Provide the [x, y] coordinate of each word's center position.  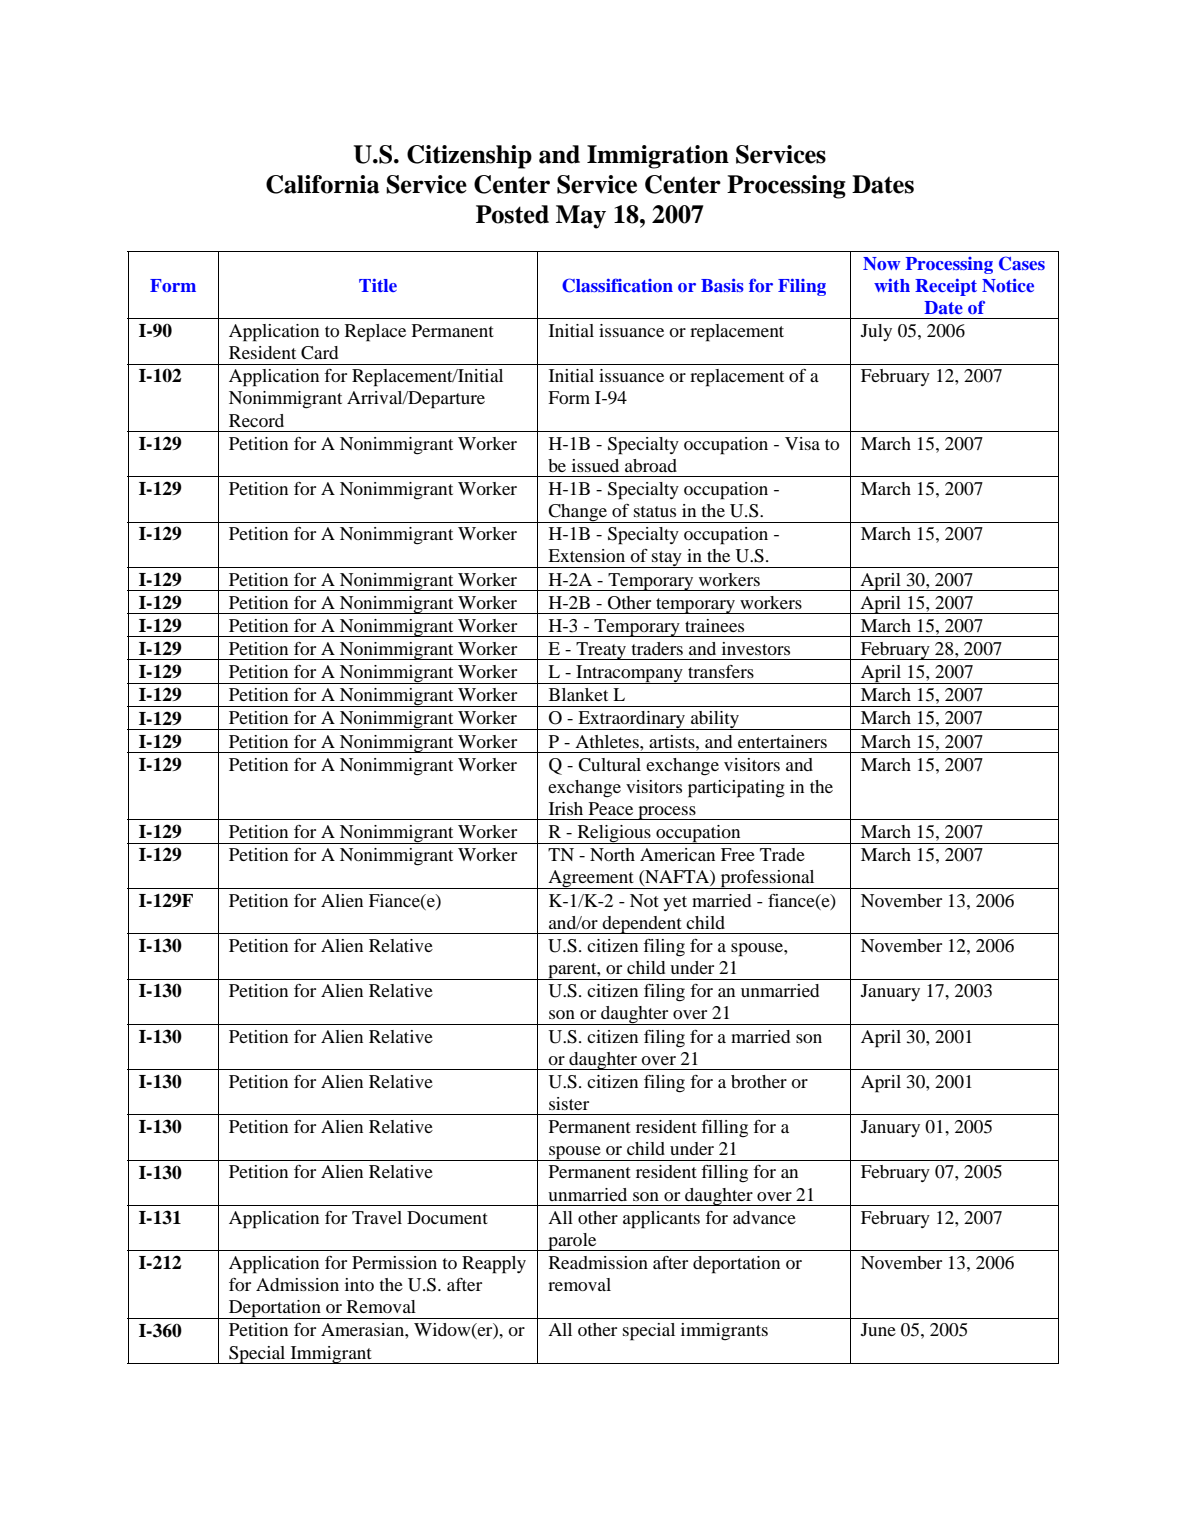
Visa [802, 443]
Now [881, 263]
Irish [566, 808]
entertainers [782, 741]
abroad [651, 465]
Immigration [658, 157]
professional [767, 879]
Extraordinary [632, 720]
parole [572, 1242]
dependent [642, 925]
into [359, 1284]
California [322, 184]
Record [256, 420]
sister [569, 1103]
